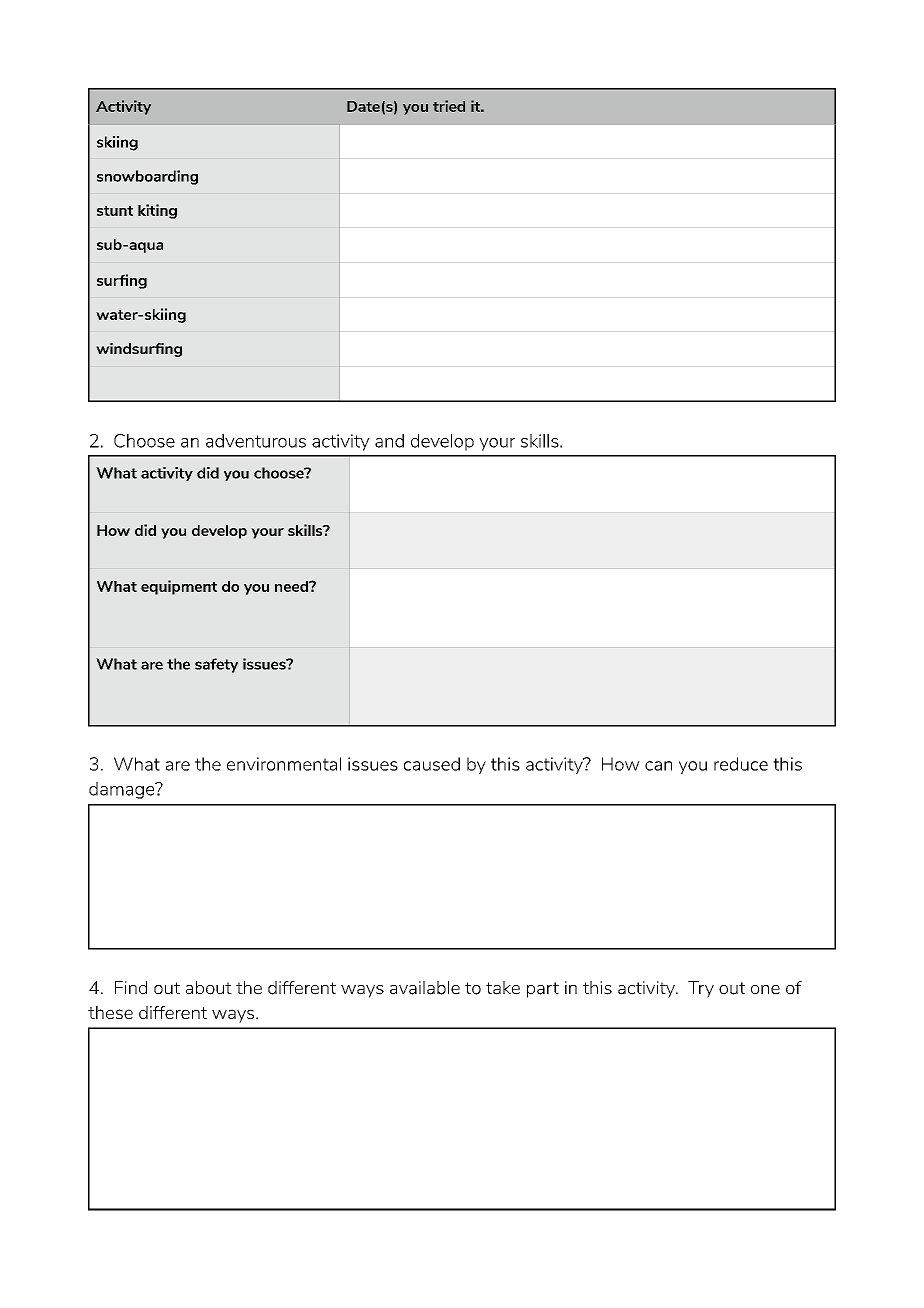 The image size is (924, 1308). What do you see at coordinates (179, 587) in the screenshot?
I see `equipment` at bounding box center [179, 587].
